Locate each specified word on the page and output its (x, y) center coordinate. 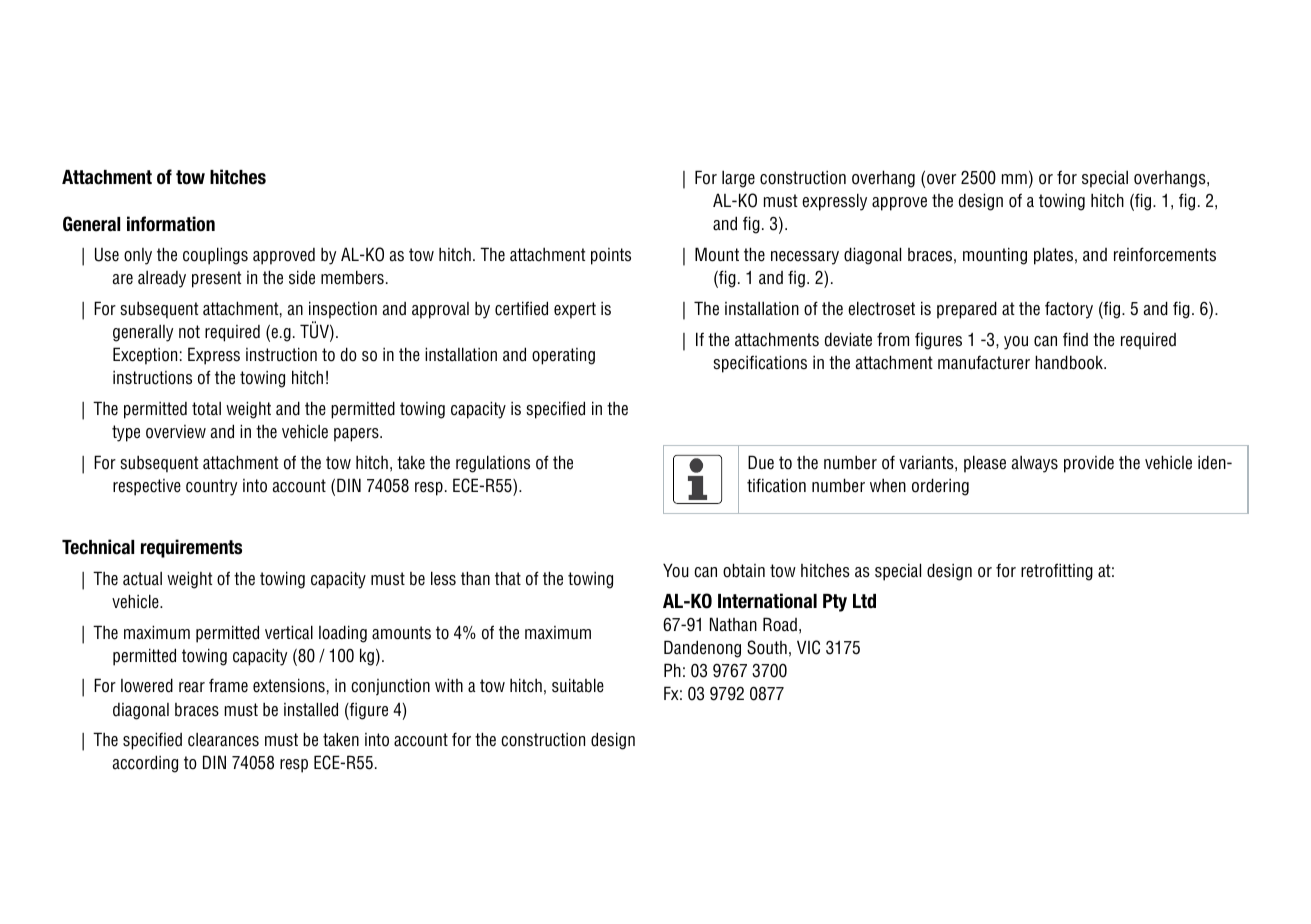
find (1075, 339)
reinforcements (1165, 254)
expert (575, 310)
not (189, 332)
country (211, 487)
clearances (223, 740)
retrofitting (1057, 572)
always (1035, 464)
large (738, 179)
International (767, 601)
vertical (289, 632)
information (171, 224)
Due (761, 462)
